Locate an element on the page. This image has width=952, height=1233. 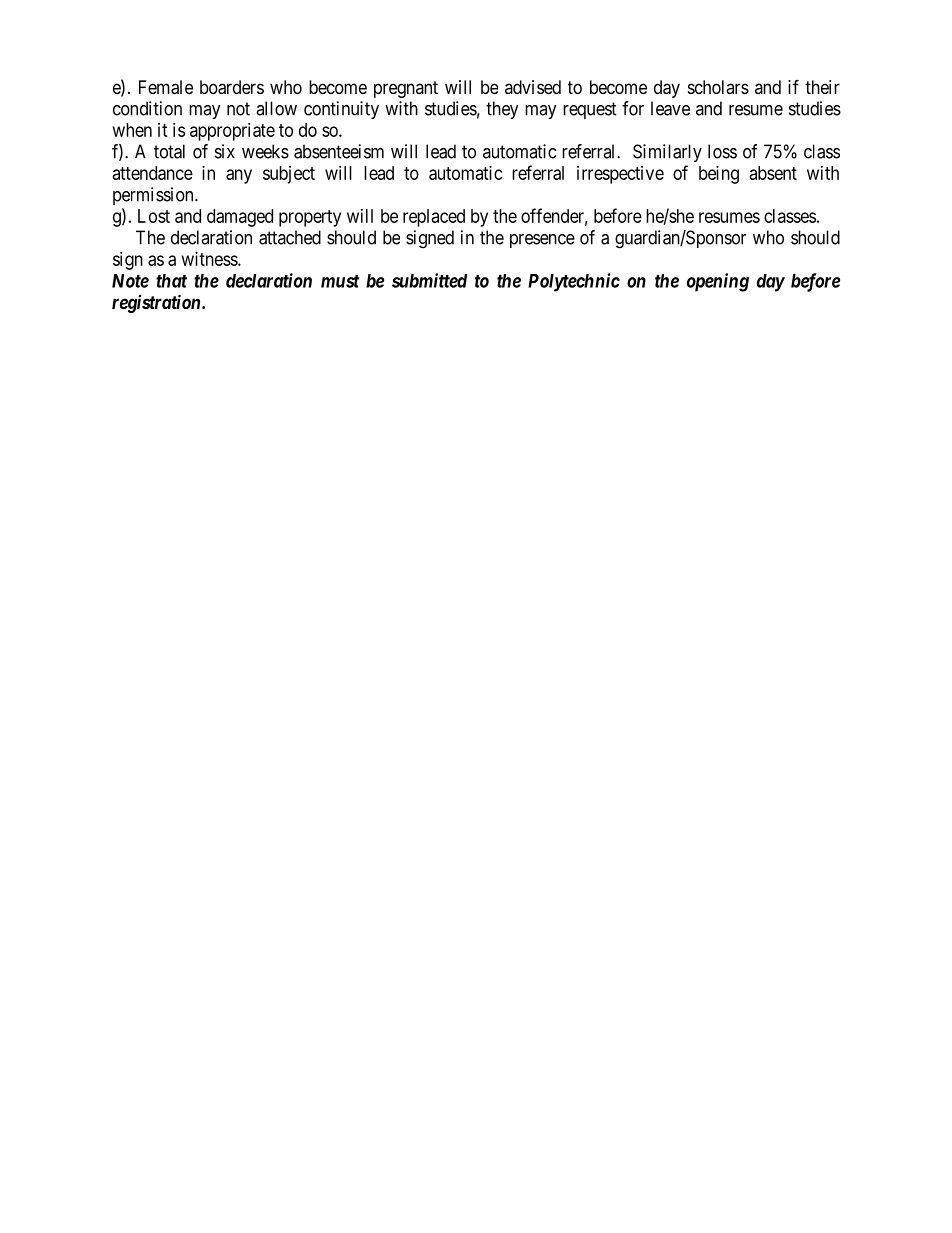
scholars is located at coordinates (718, 87).
